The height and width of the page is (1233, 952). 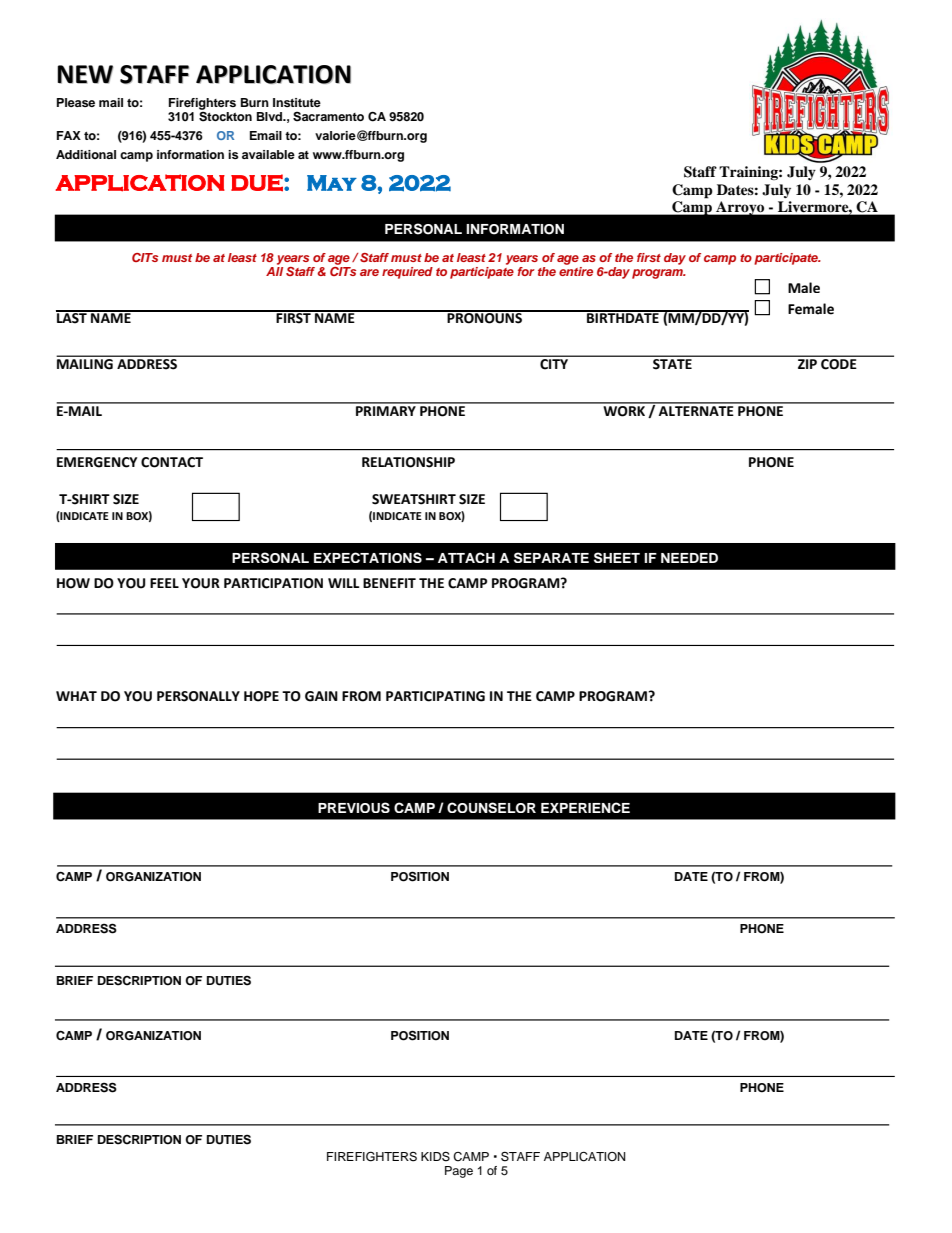 I want to click on Sacramento, so click(x=328, y=117).
